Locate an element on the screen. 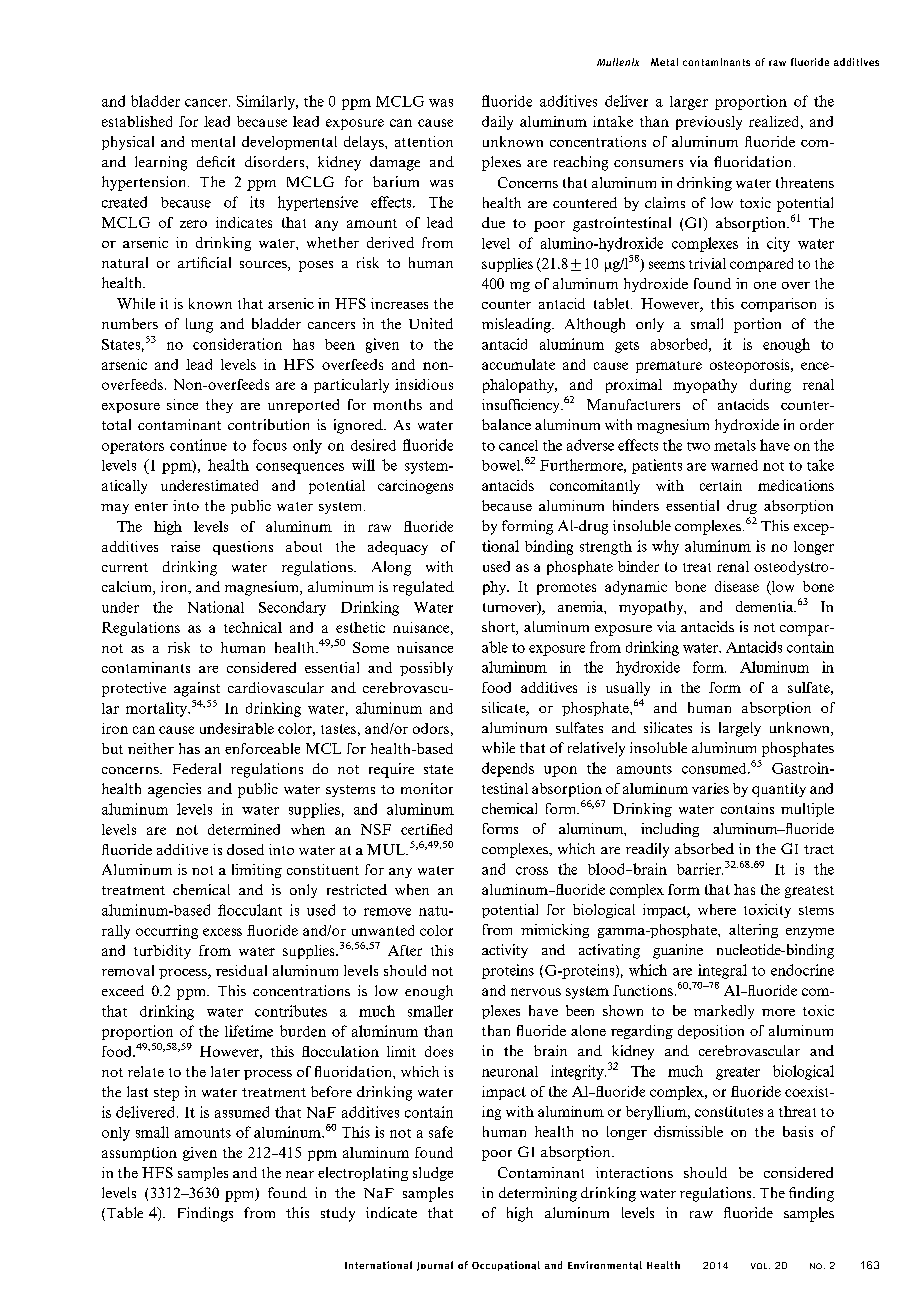 This screenshot has width=924, height=1308. previously is located at coordinates (709, 123).
